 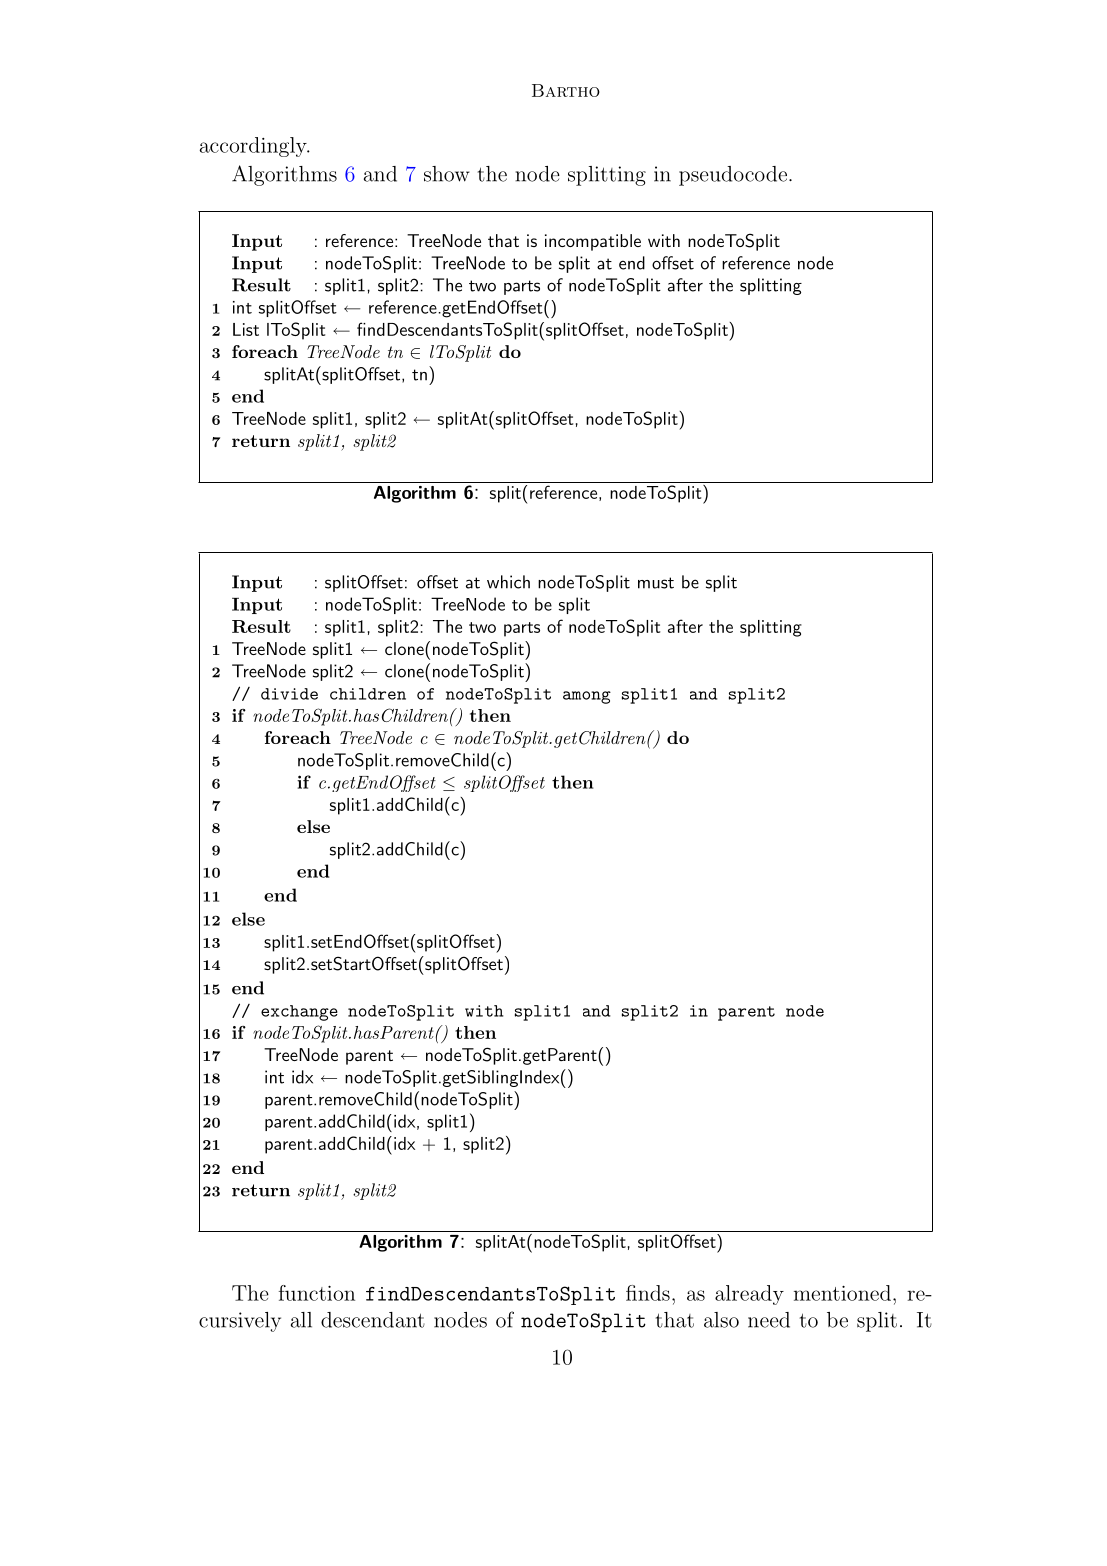 I want to click on finds, so click(x=648, y=1293).
